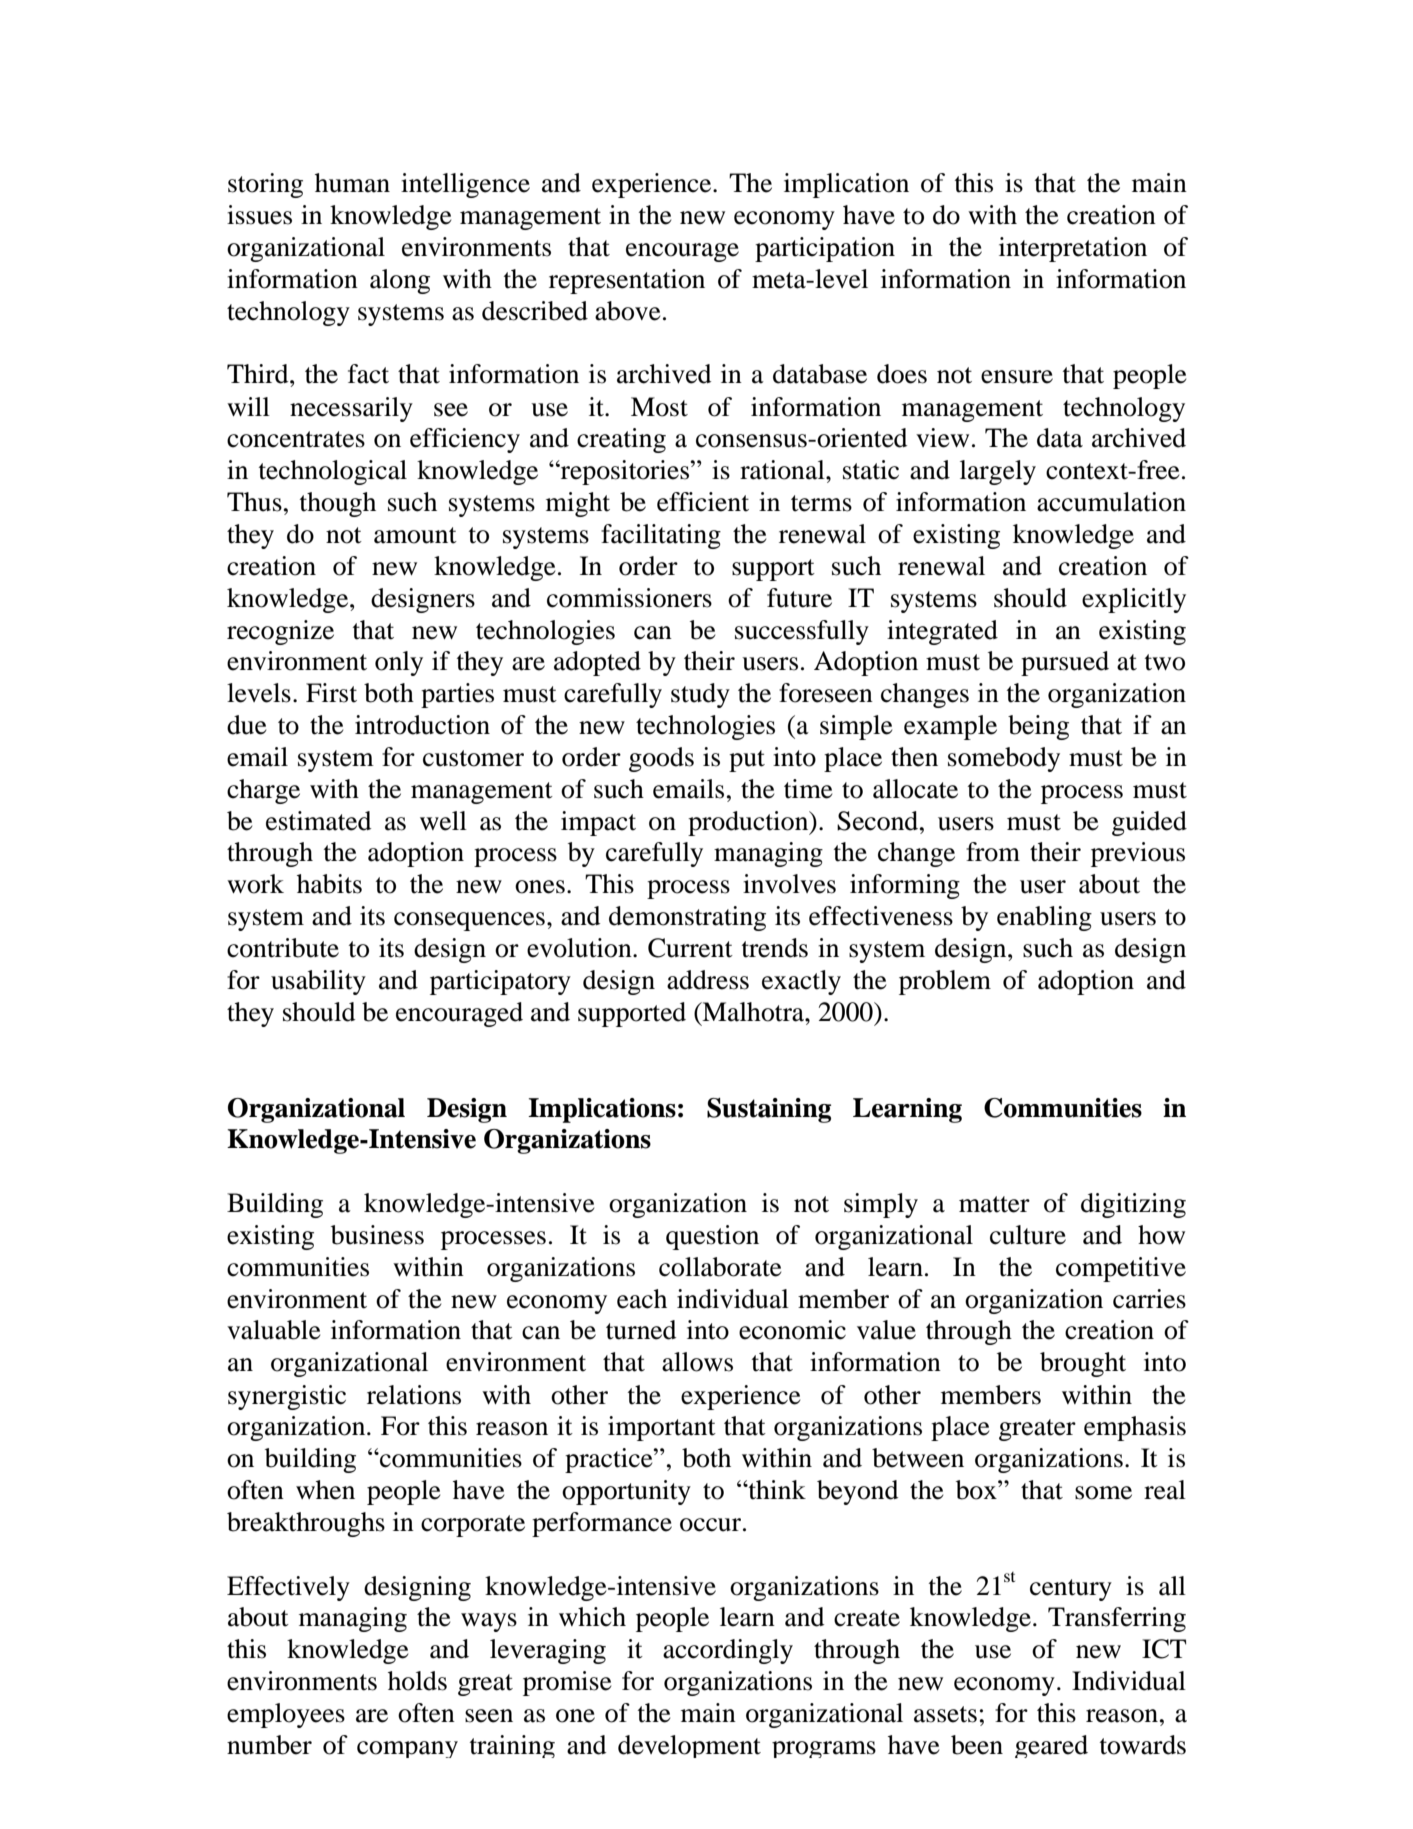 The width and height of the screenshot is (1413, 1829). Describe the element at coordinates (1065, 663) in the screenshot. I see `pursued` at that location.
